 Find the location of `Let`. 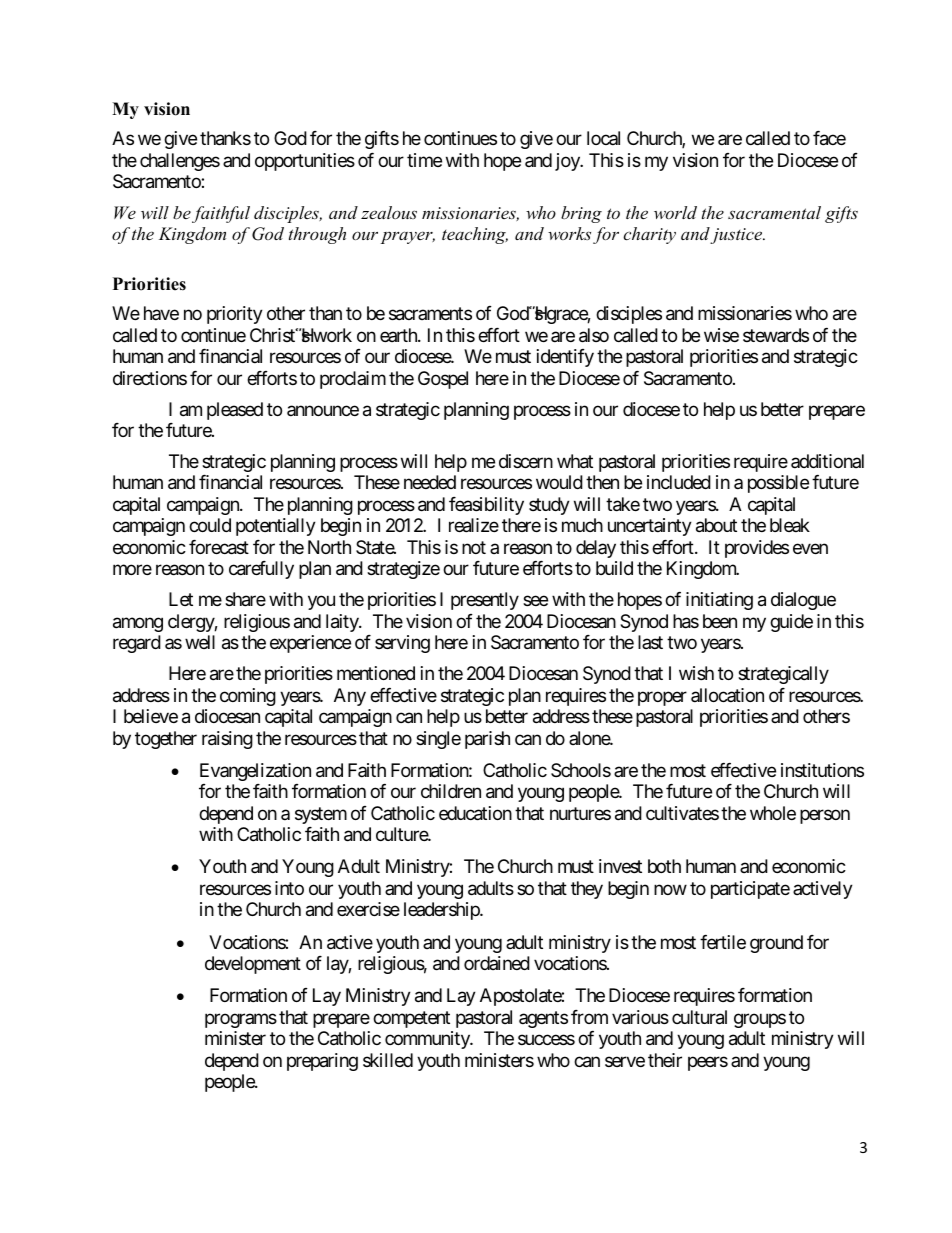

Let is located at coordinates (181, 599).
